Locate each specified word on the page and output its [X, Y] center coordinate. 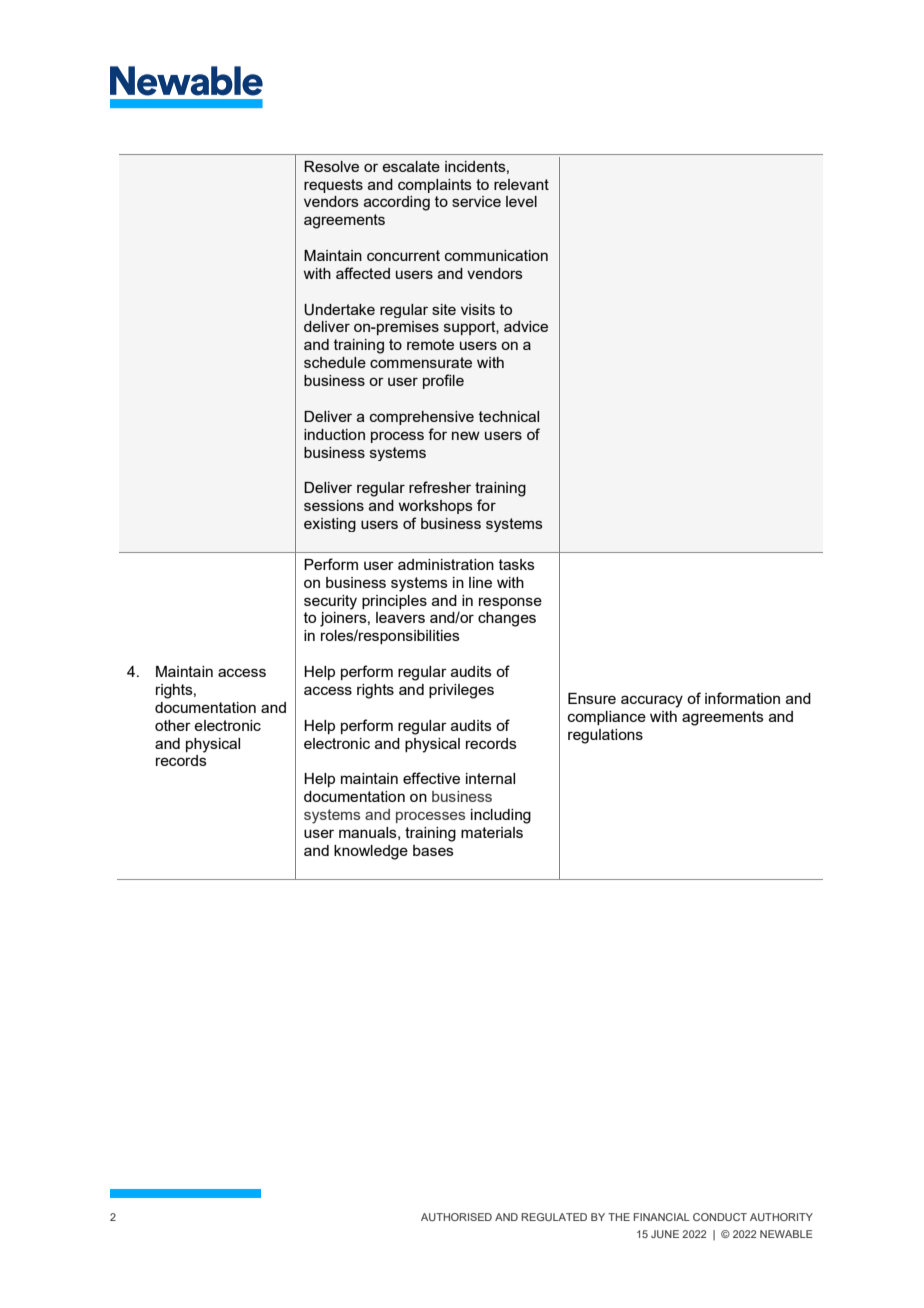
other [173, 725]
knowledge [371, 852]
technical [509, 416]
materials [492, 832]
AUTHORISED [456, 1217]
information [742, 698]
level [521, 201]
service [476, 201]
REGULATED [554, 1217]
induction [334, 434]
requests [333, 186]
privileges [461, 691]
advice [526, 326]
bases [433, 850]
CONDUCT [720, 1217]
